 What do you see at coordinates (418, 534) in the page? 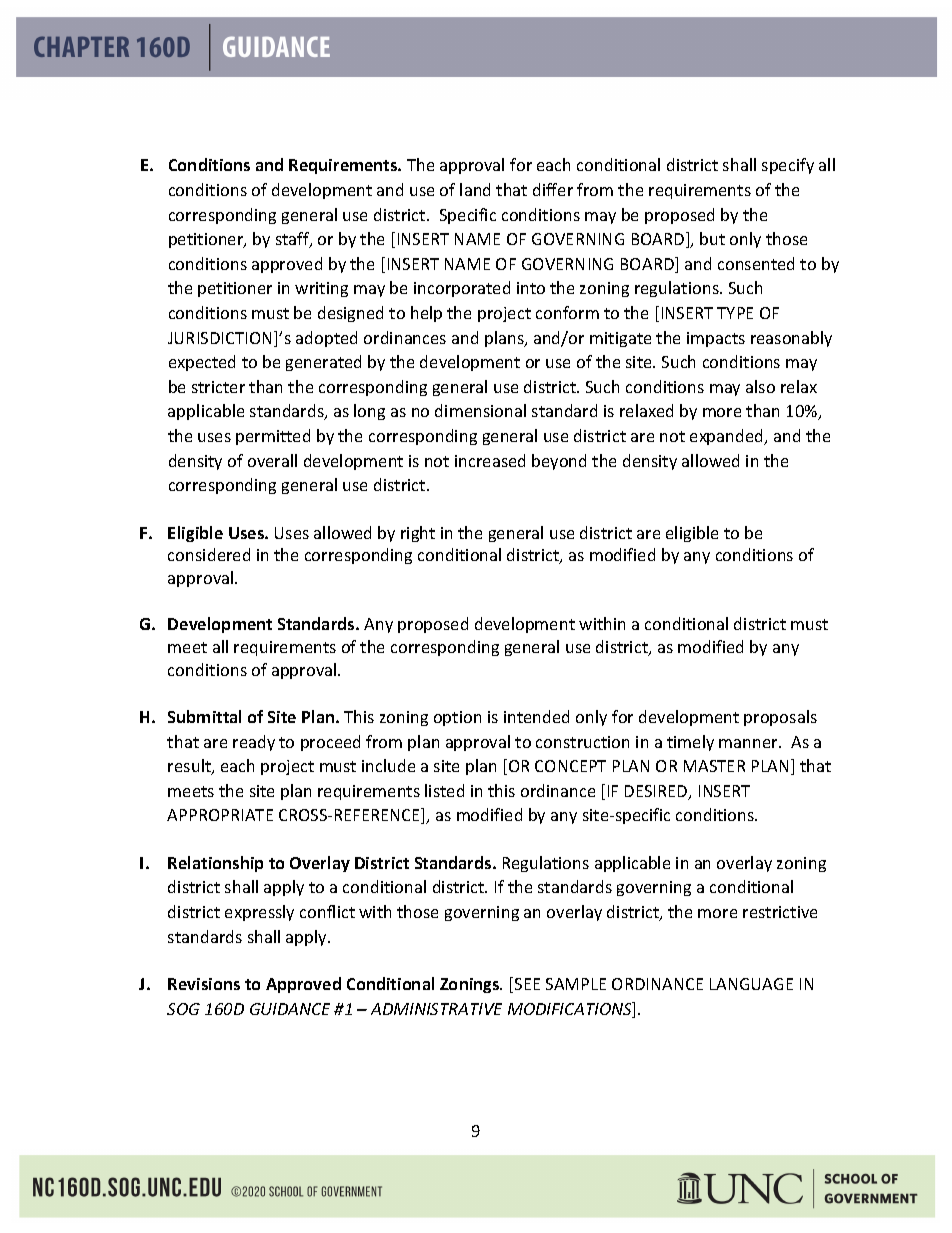
I see `right` at bounding box center [418, 534].
